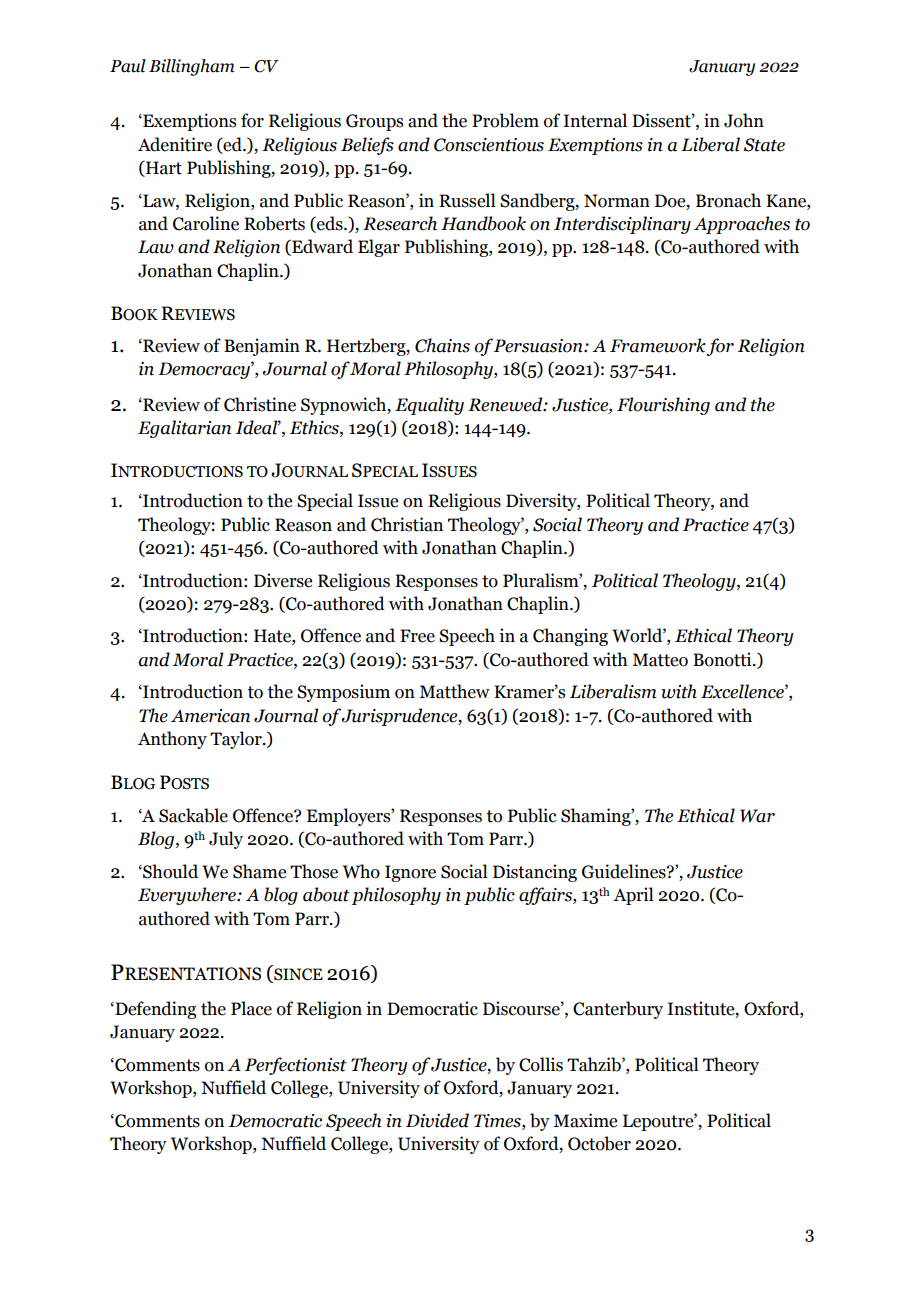 This screenshot has height=1308, width=924. Describe the element at coordinates (128, 66) in the screenshot. I see `Paul` at that location.
